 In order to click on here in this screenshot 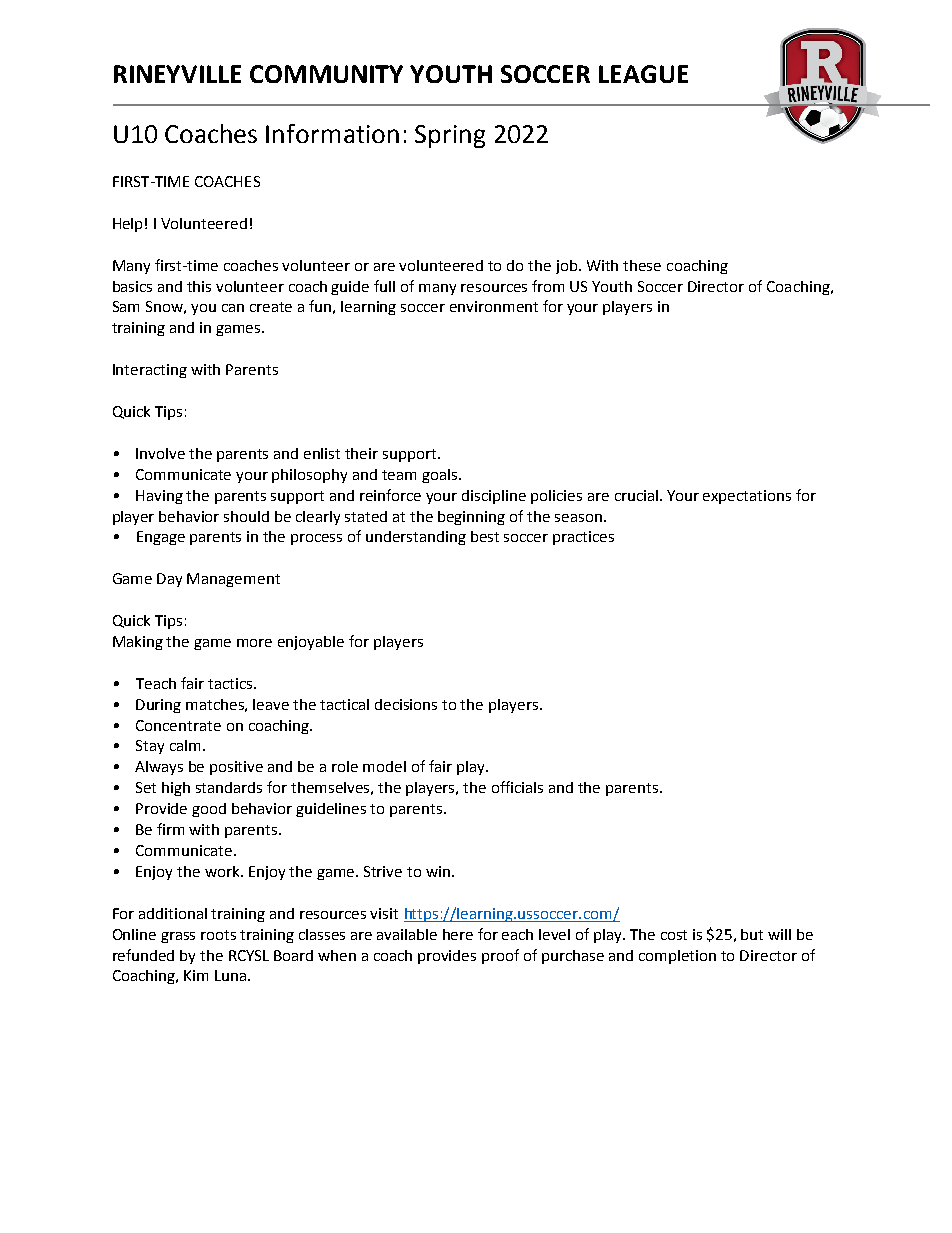, I will do `click(458, 934)`.
